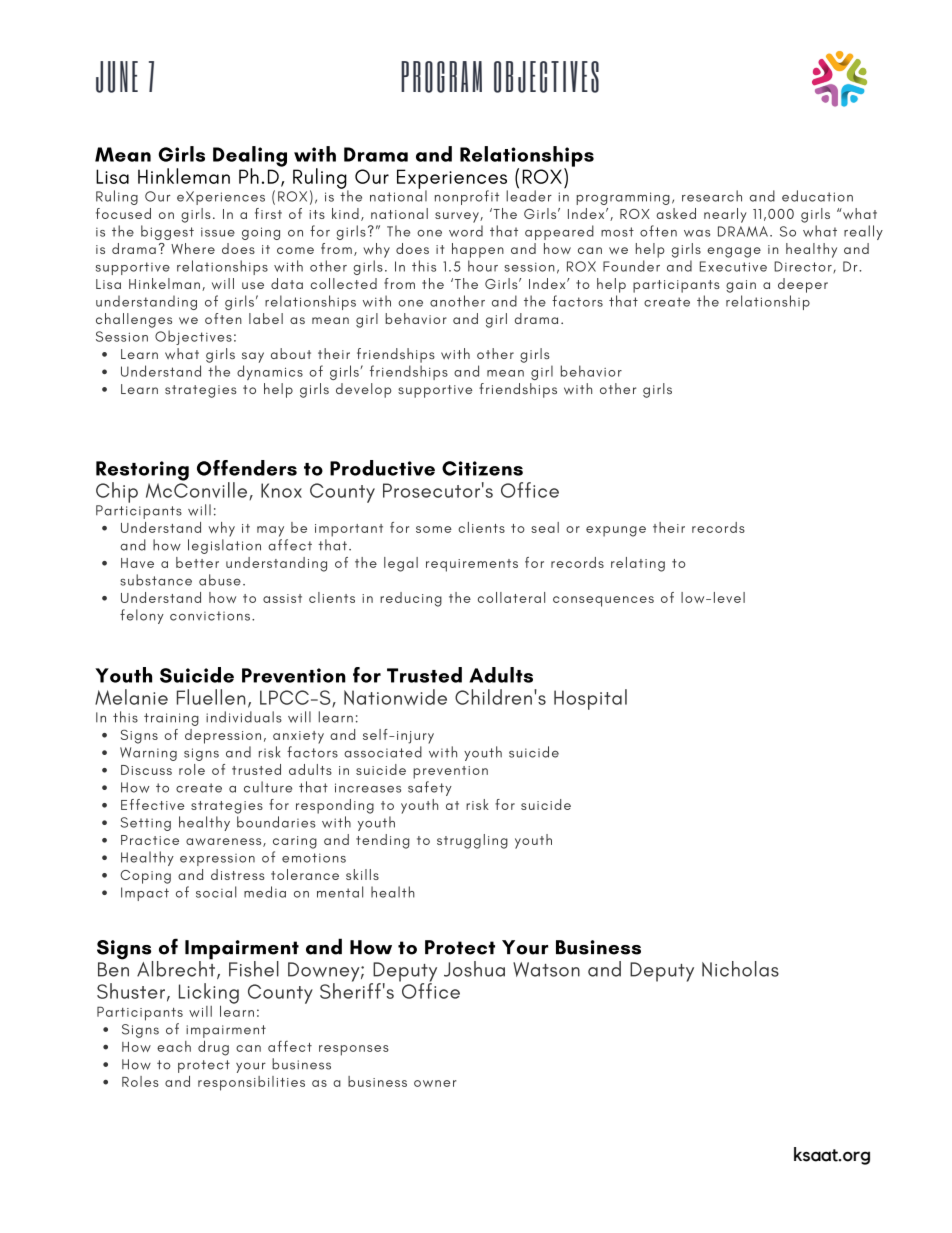  What do you see at coordinates (817, 196) in the page?
I see `education` at bounding box center [817, 196].
